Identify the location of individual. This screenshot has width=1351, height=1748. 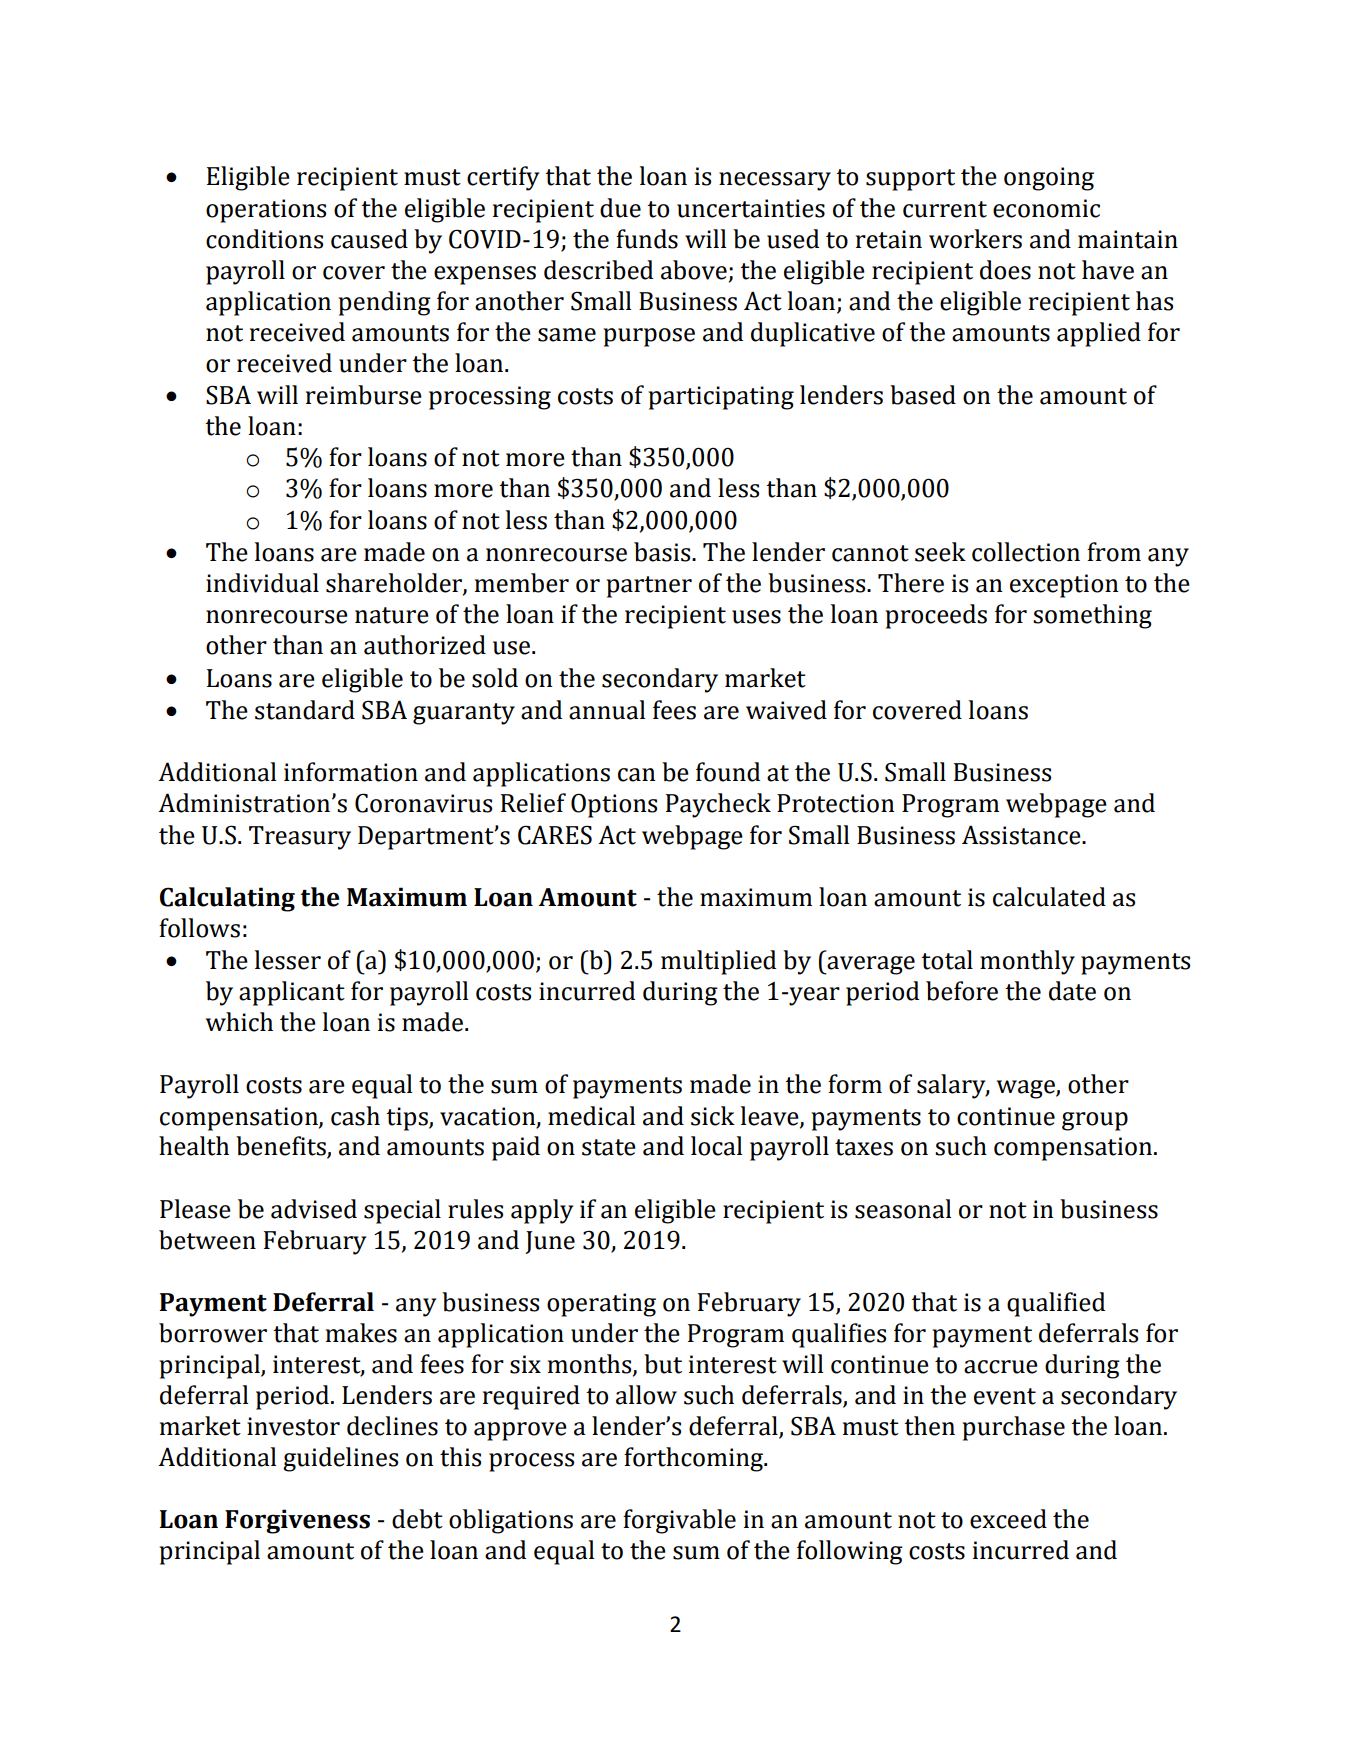
(262, 583).
